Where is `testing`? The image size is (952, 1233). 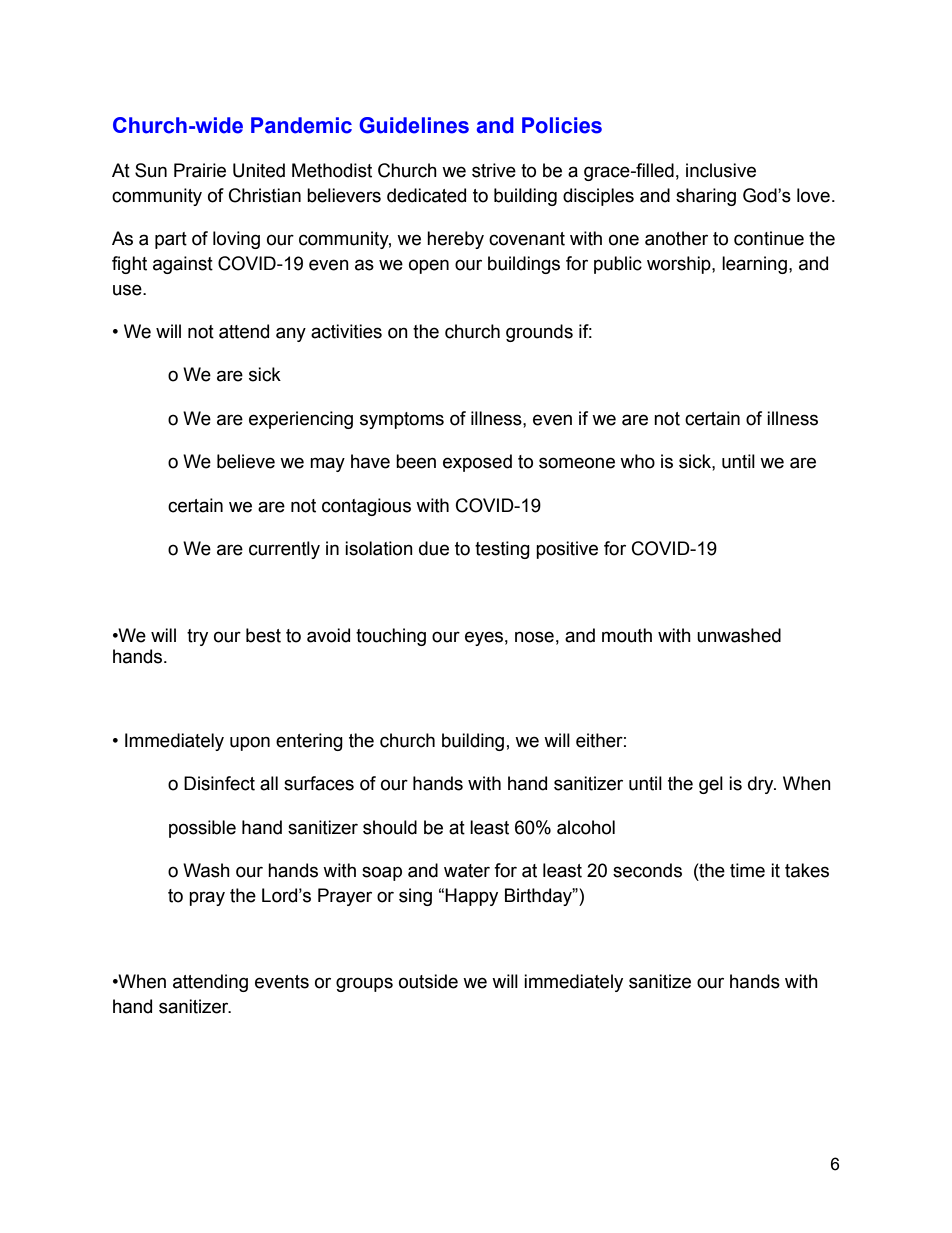 testing is located at coordinates (502, 550).
